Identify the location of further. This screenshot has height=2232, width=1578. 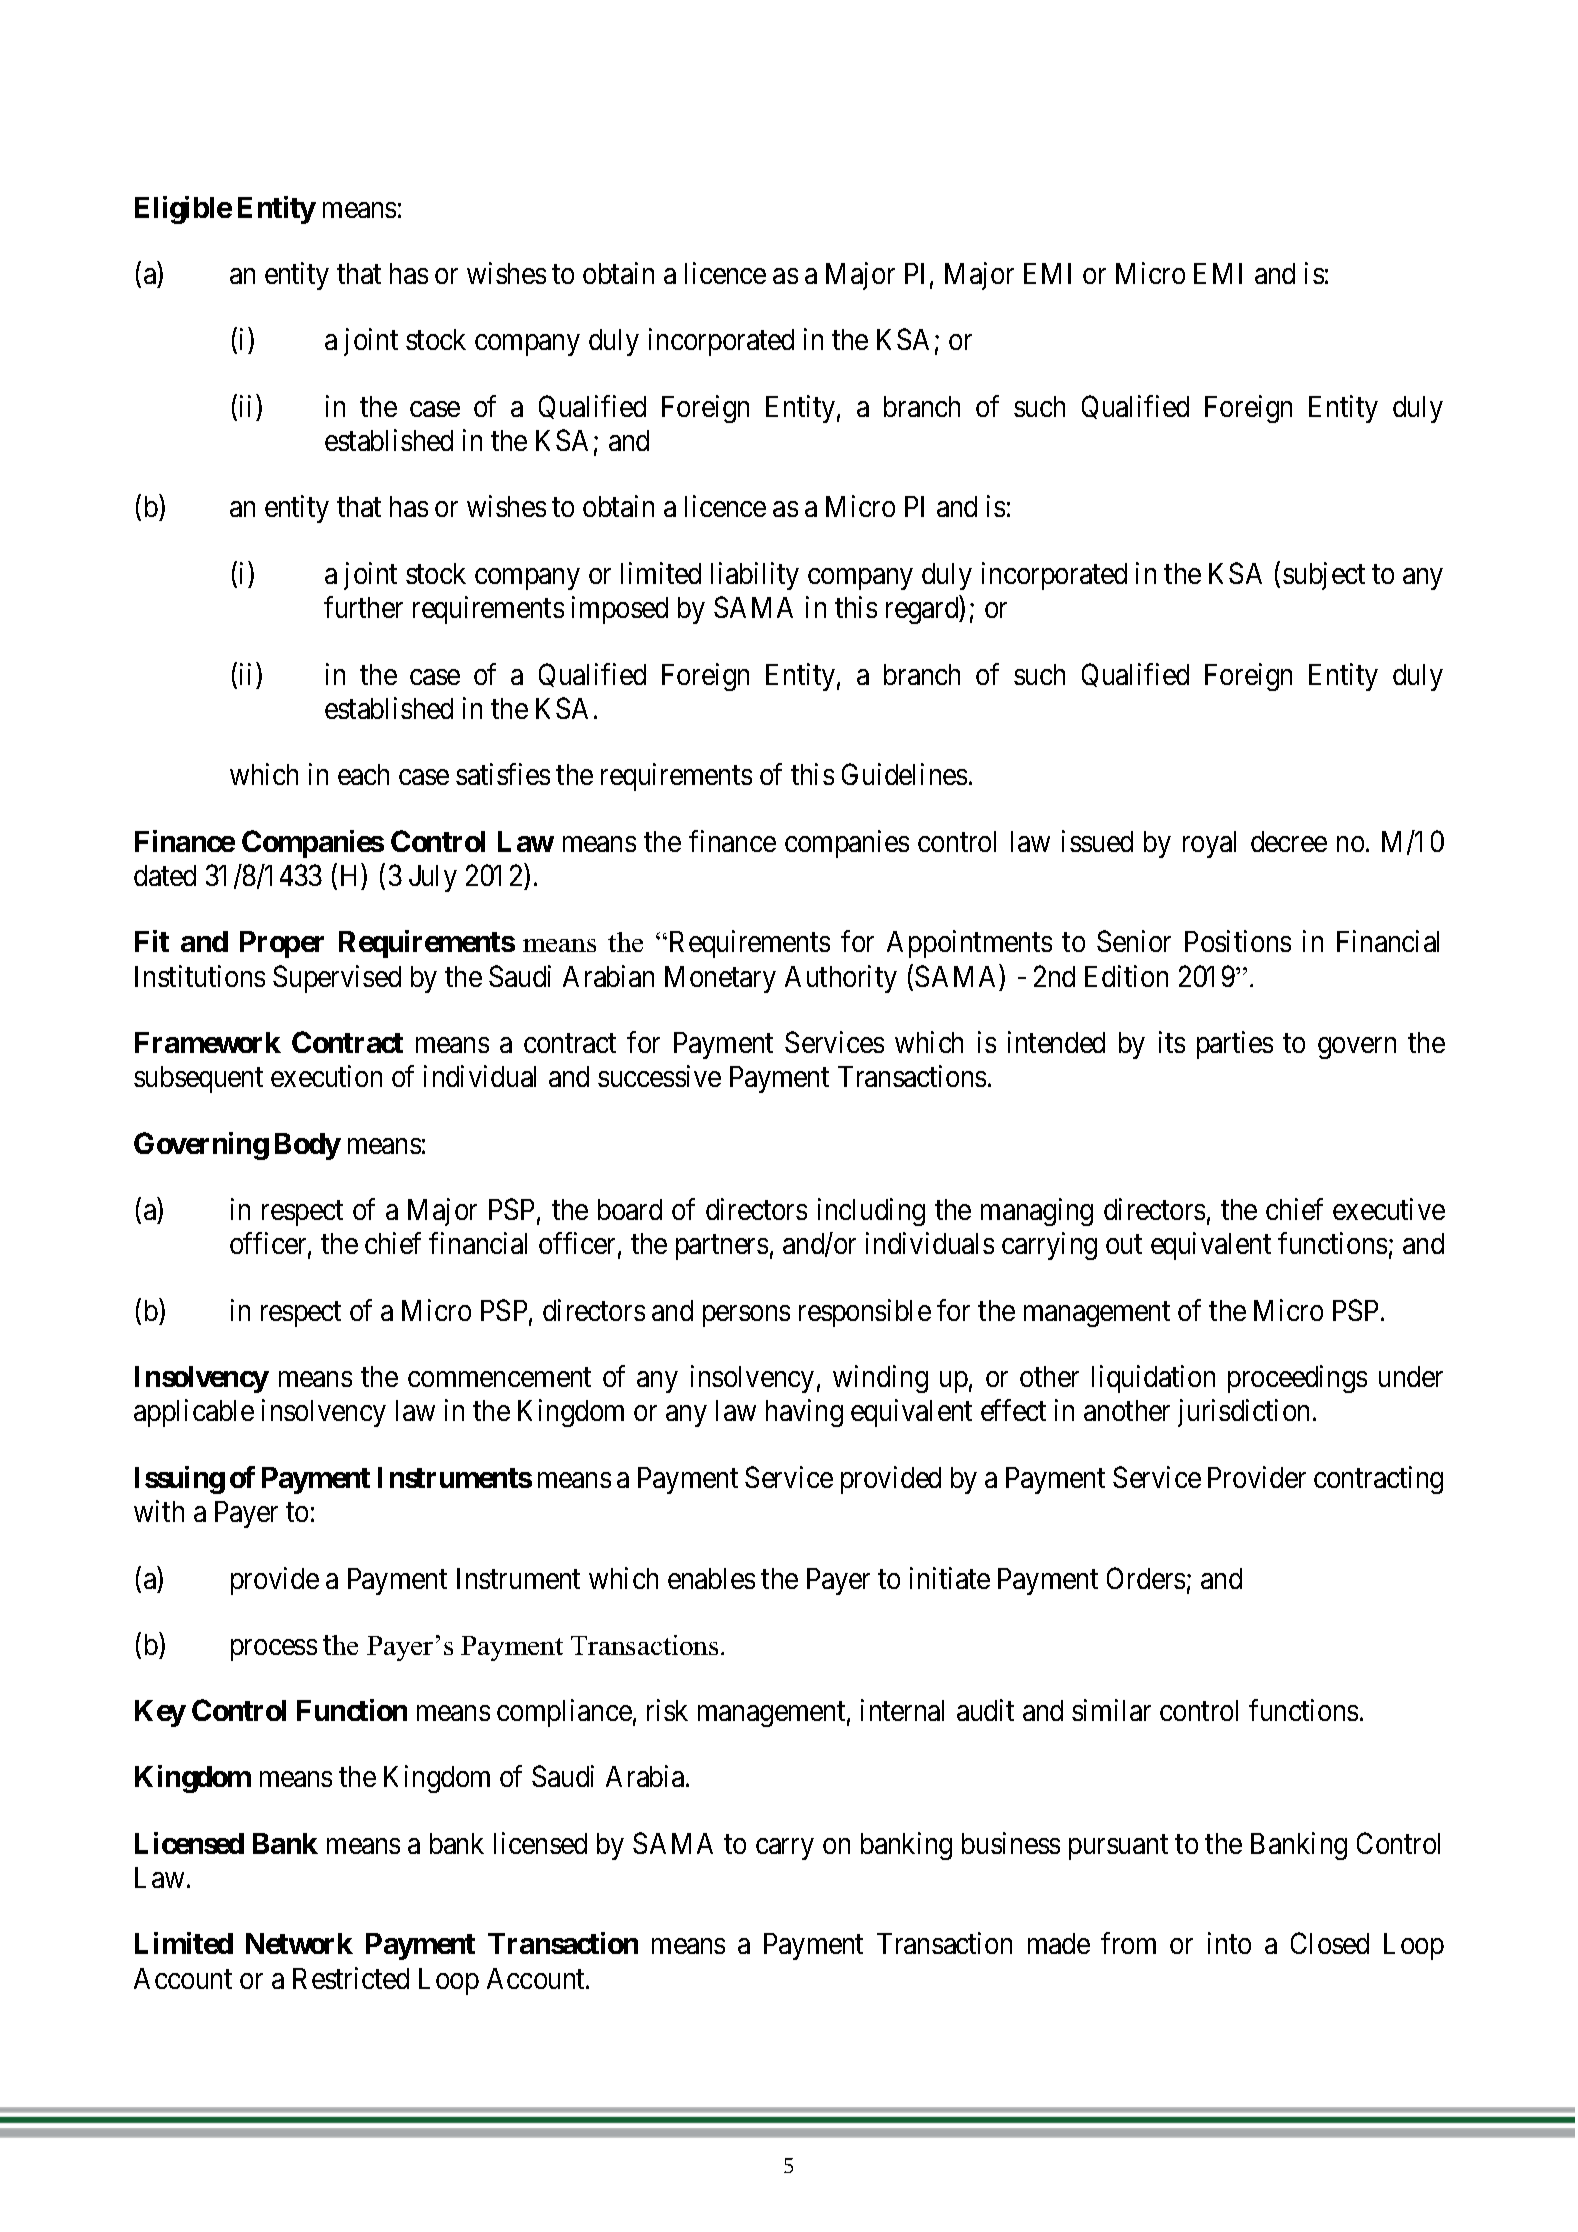
(363, 607).
